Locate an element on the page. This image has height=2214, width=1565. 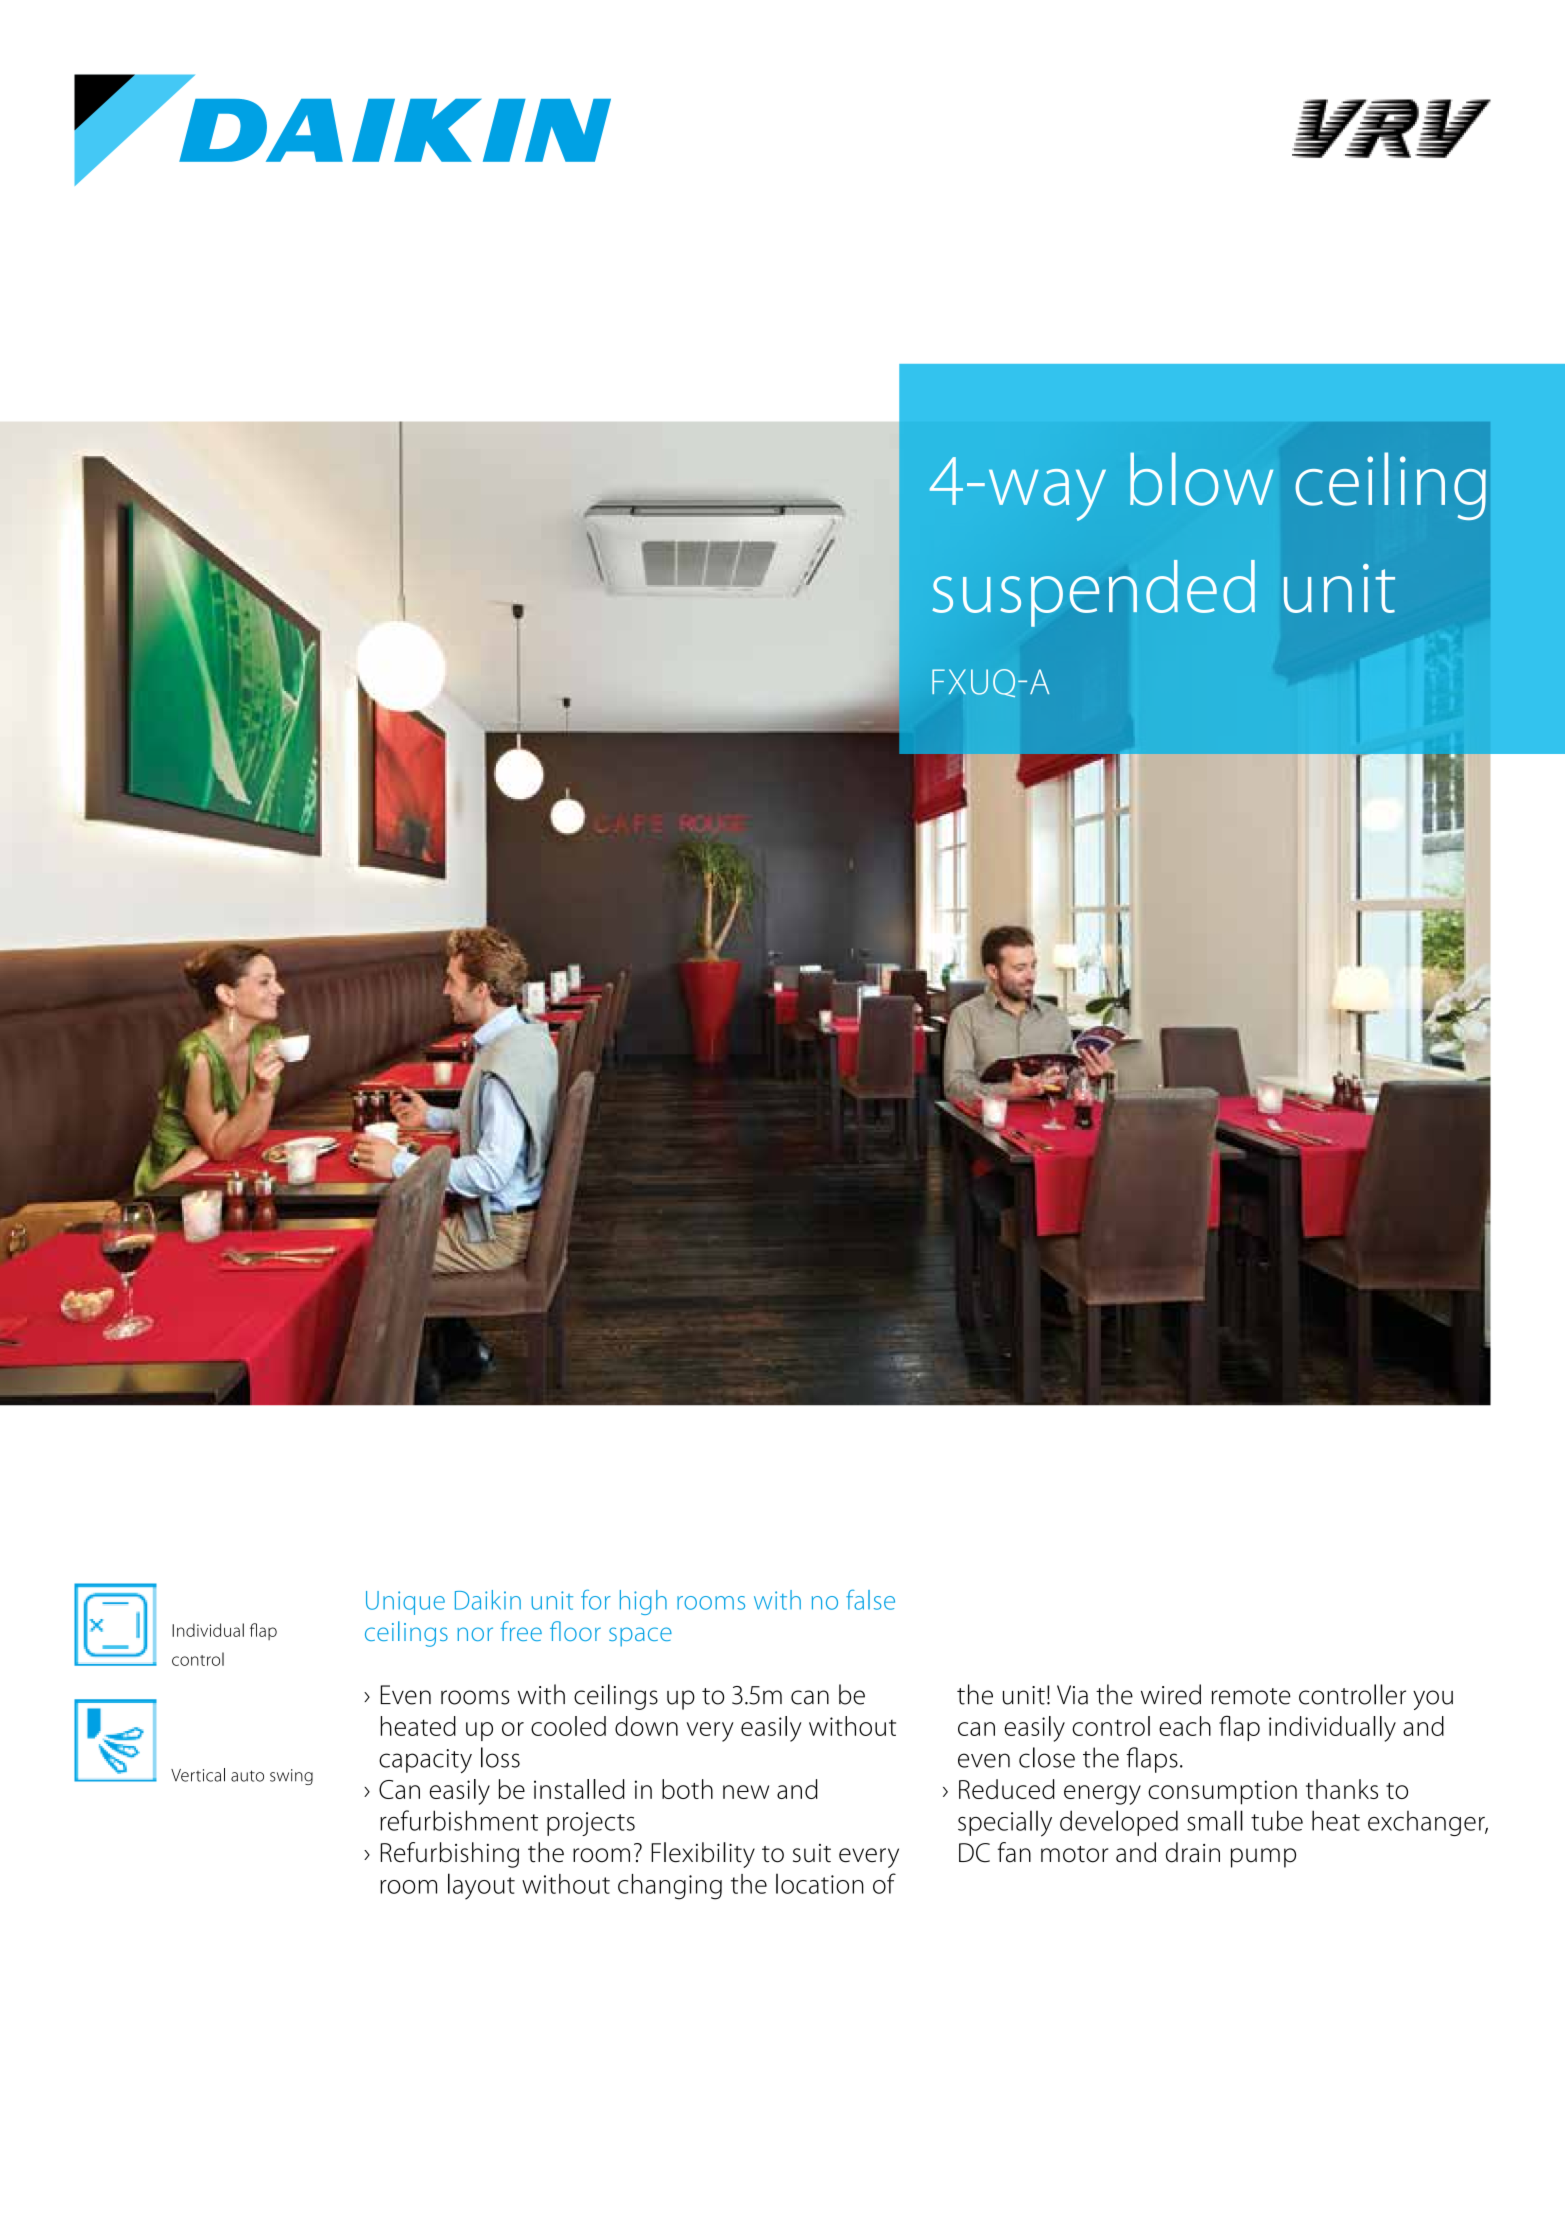
blow is located at coordinates (1201, 479).
